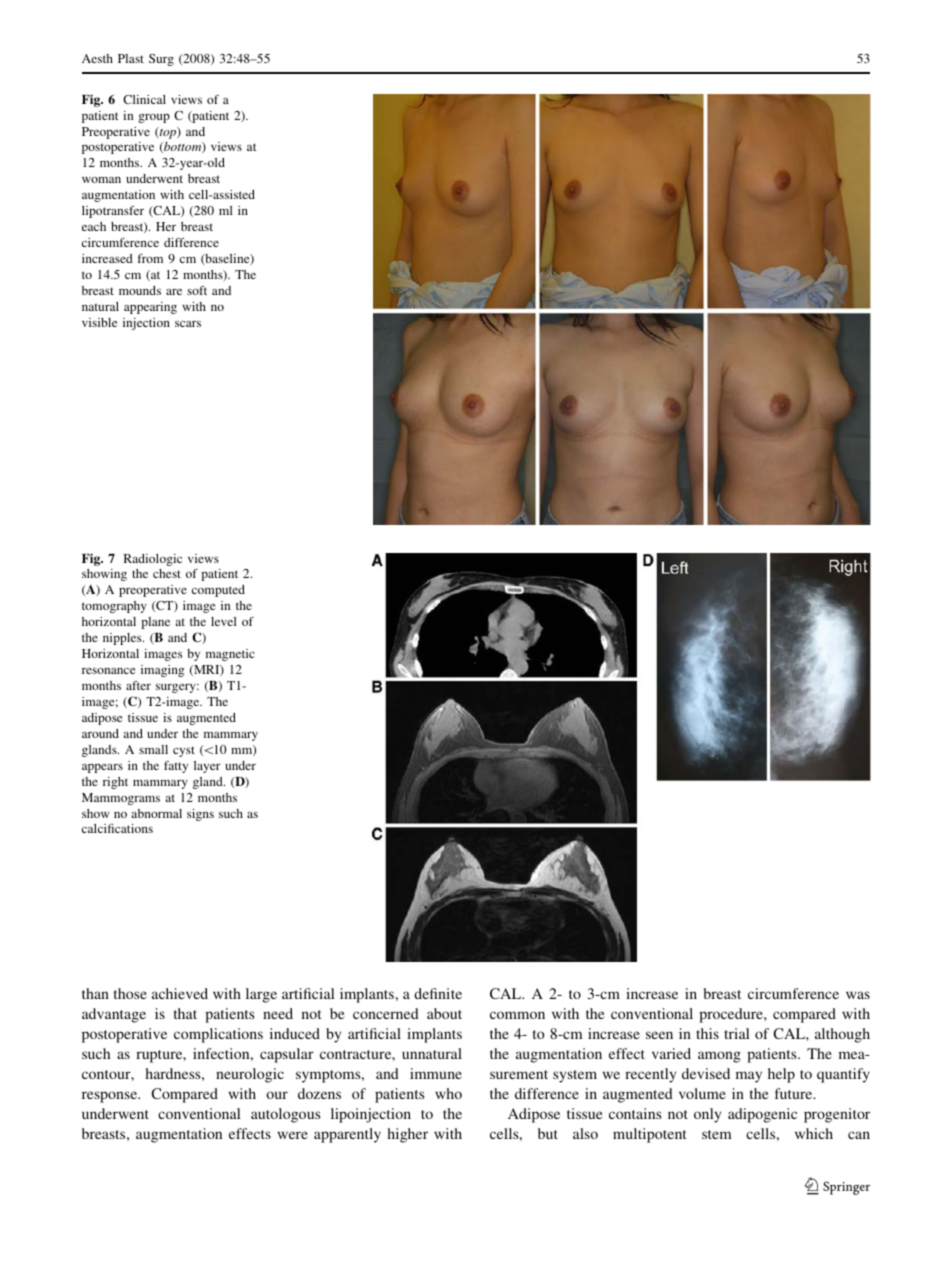  What do you see at coordinates (230, 655) in the screenshot?
I see `magnetic` at bounding box center [230, 655].
